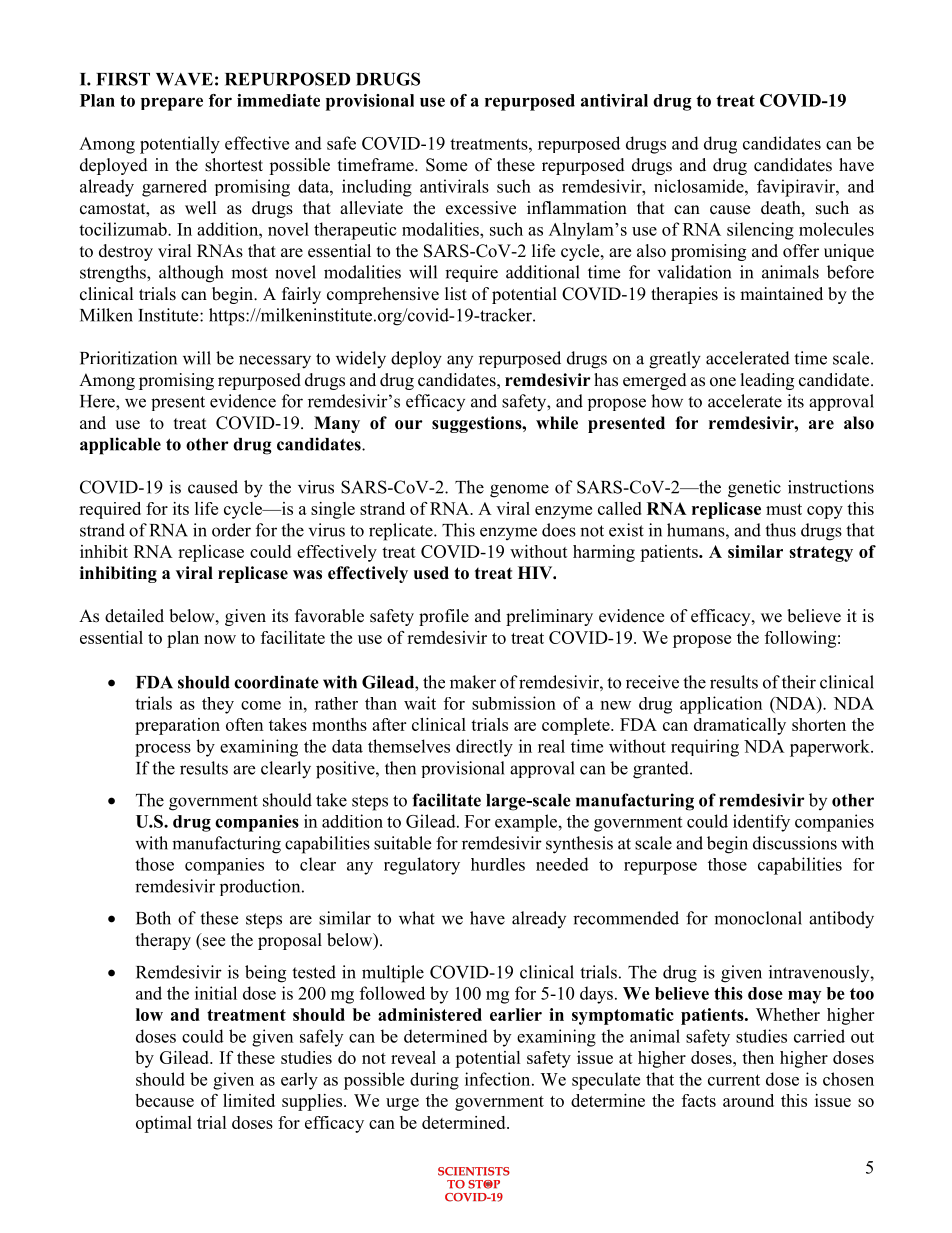 This screenshot has height=1233, width=952. I want to click on process, so click(163, 750).
